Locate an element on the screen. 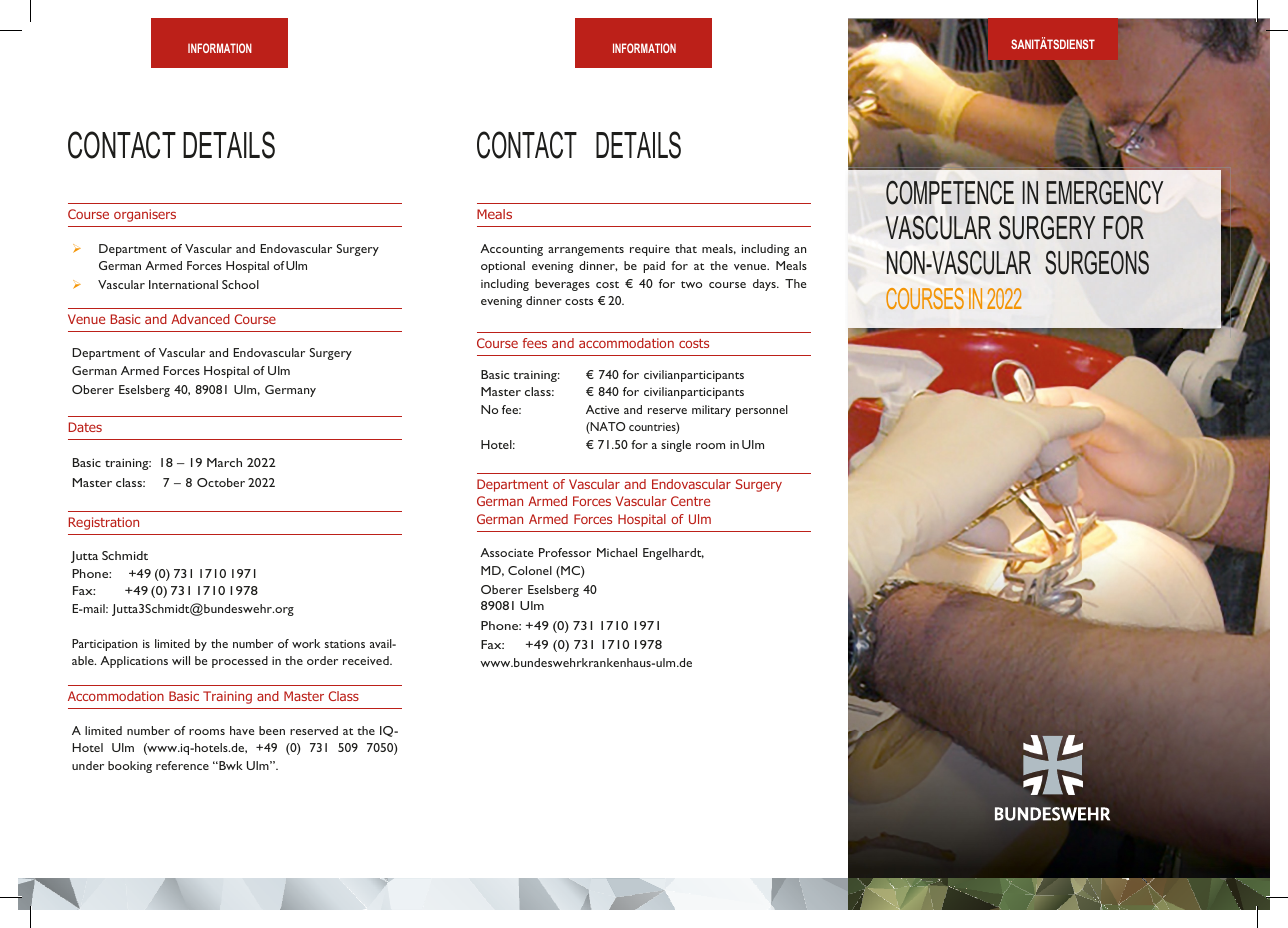 Image resolution: width=1288 pixels, height=928 pixels. organisers is located at coordinates (145, 215).
